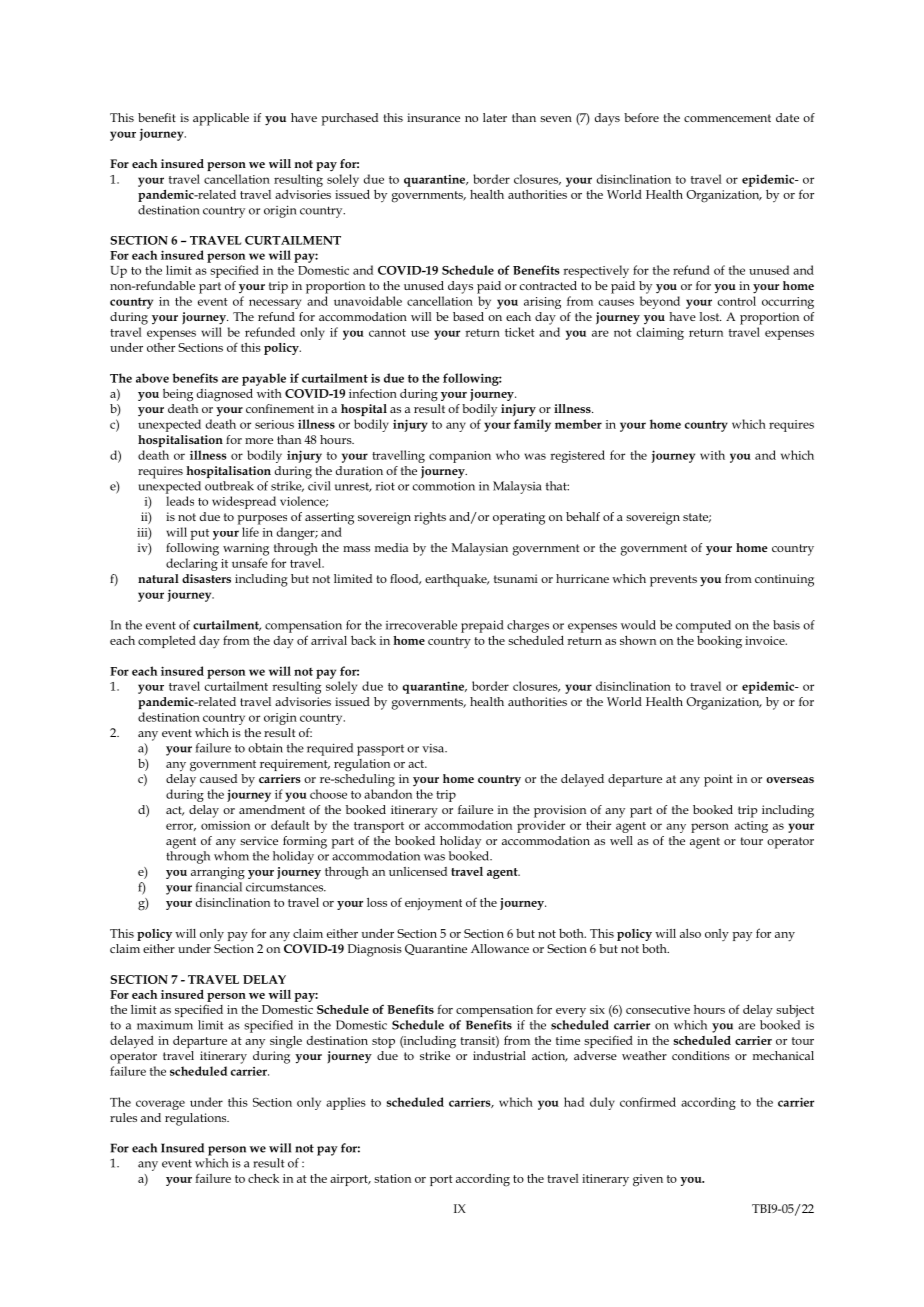 Image resolution: width=924 pixels, height=1307 pixels. Describe the element at coordinates (218, 778) in the image. I see `caused` at that location.
